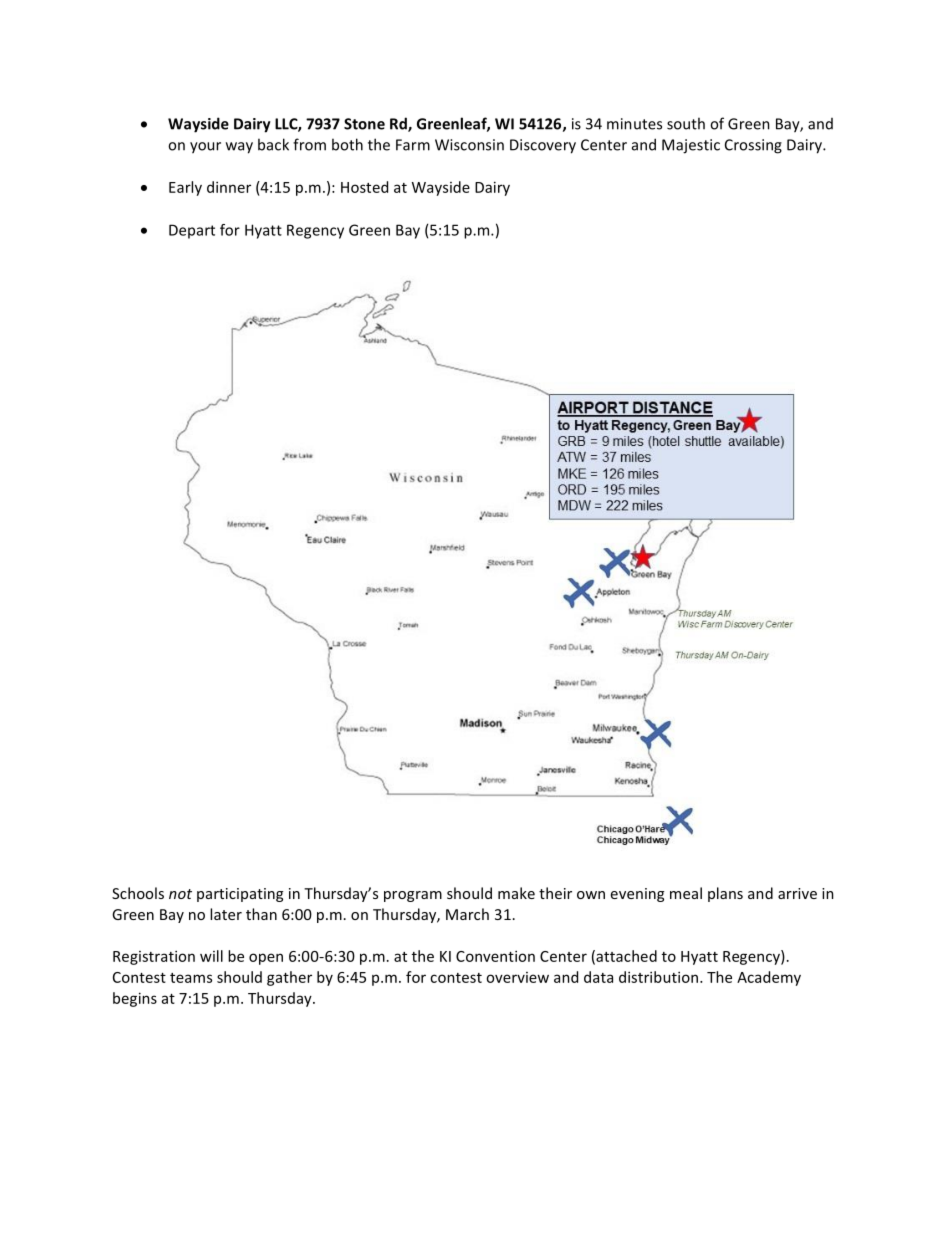 This document has width=952, height=1233. I want to click on Majestic, so click(691, 146).
